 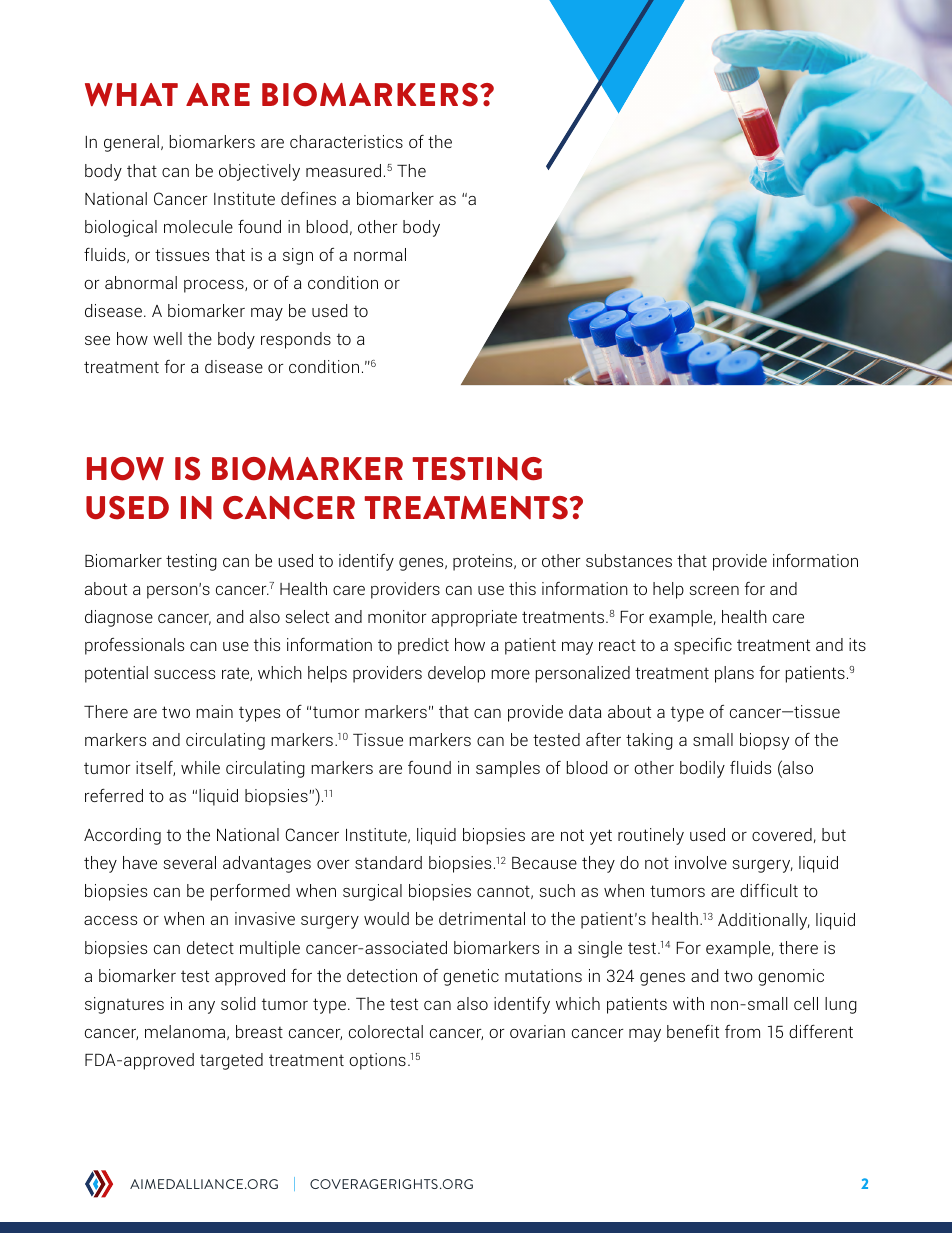 I want to click on well, so click(x=167, y=338).
